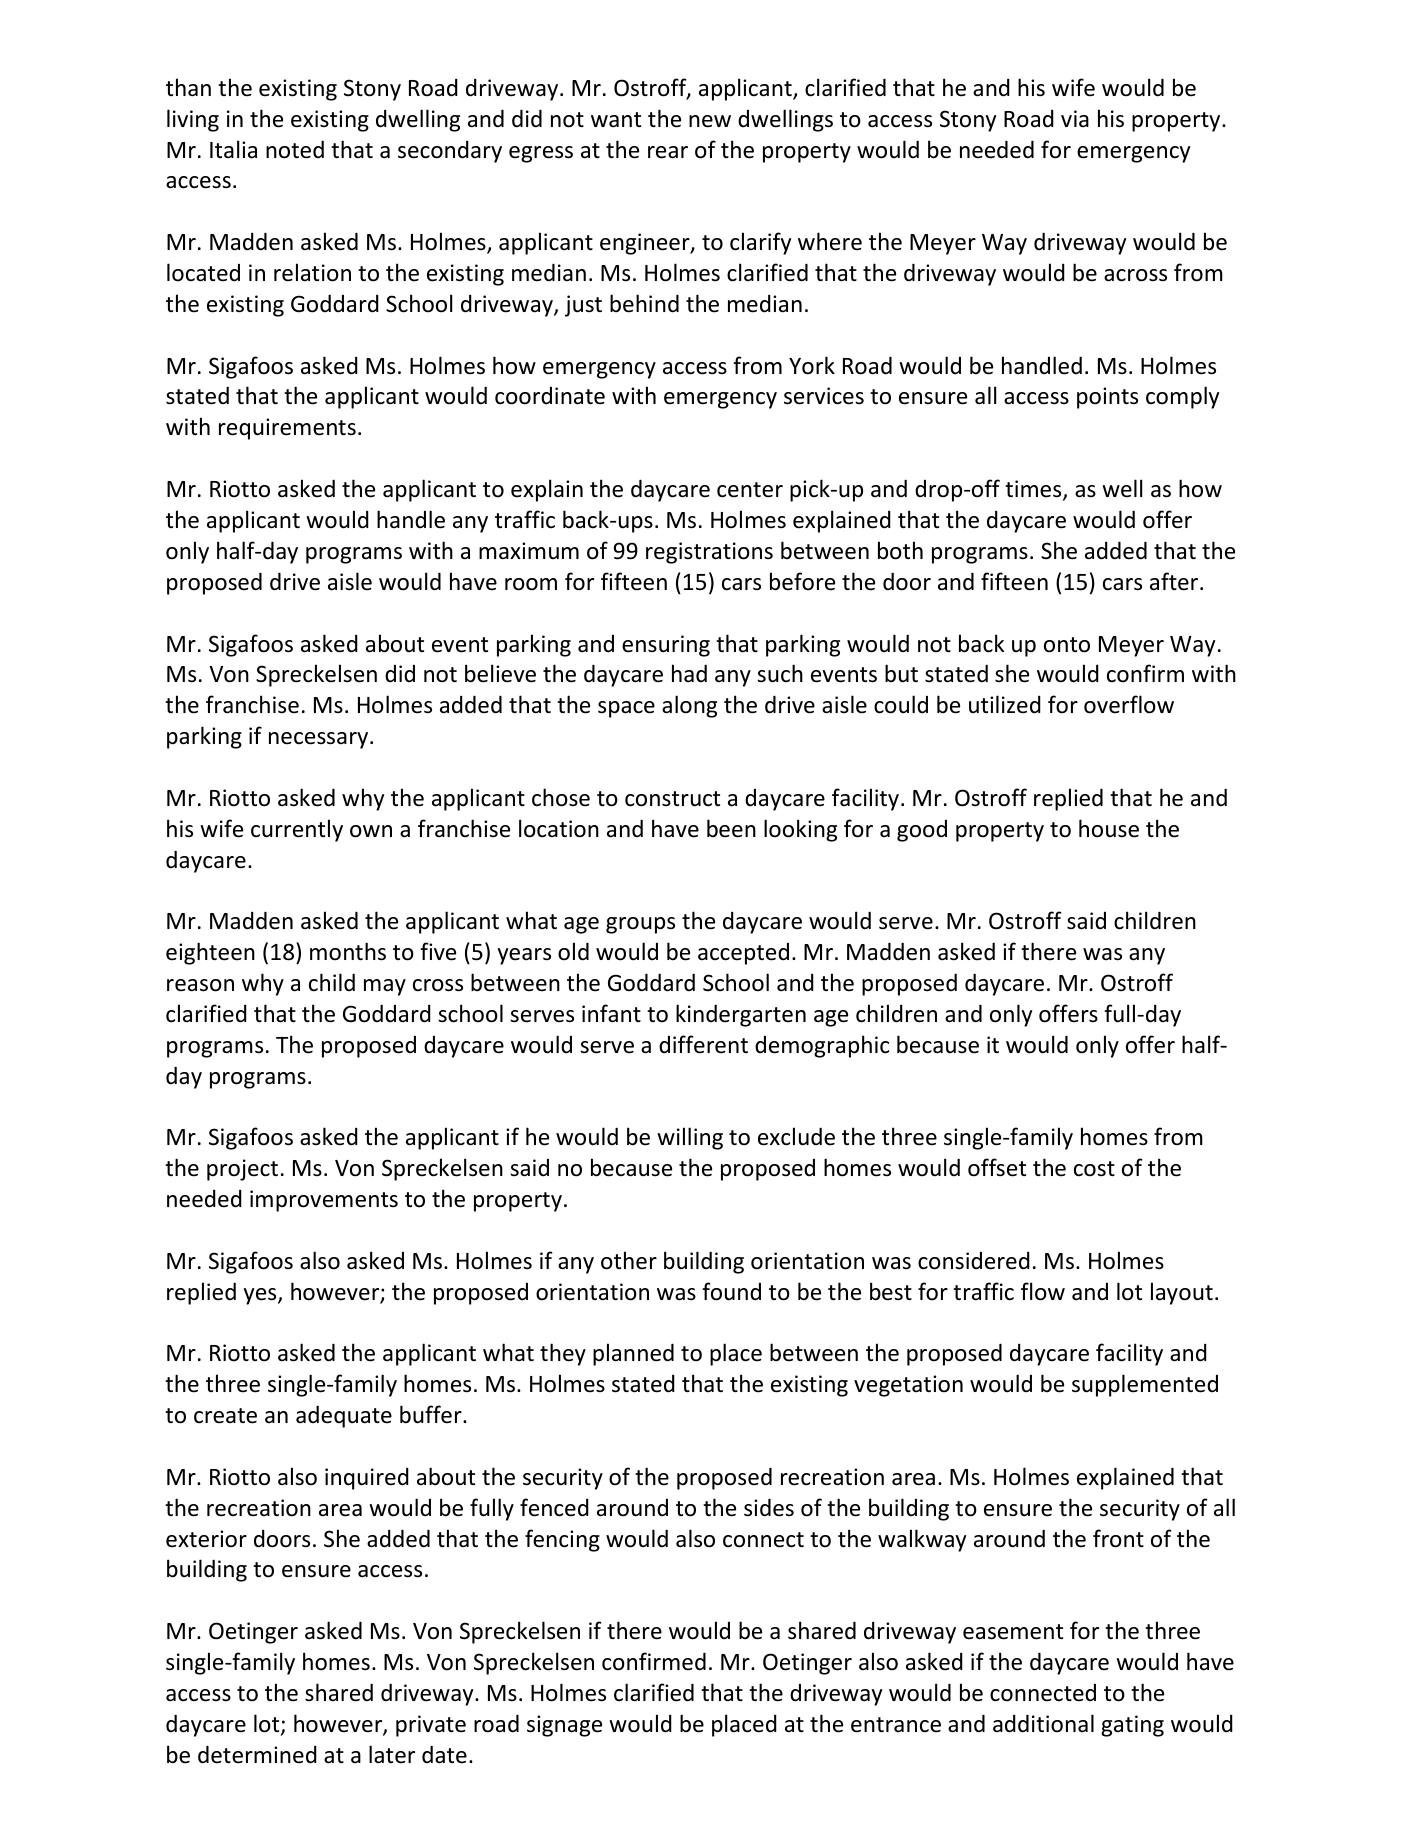  Describe the element at coordinates (564, 1726) in the document. I see `signage` at that location.
